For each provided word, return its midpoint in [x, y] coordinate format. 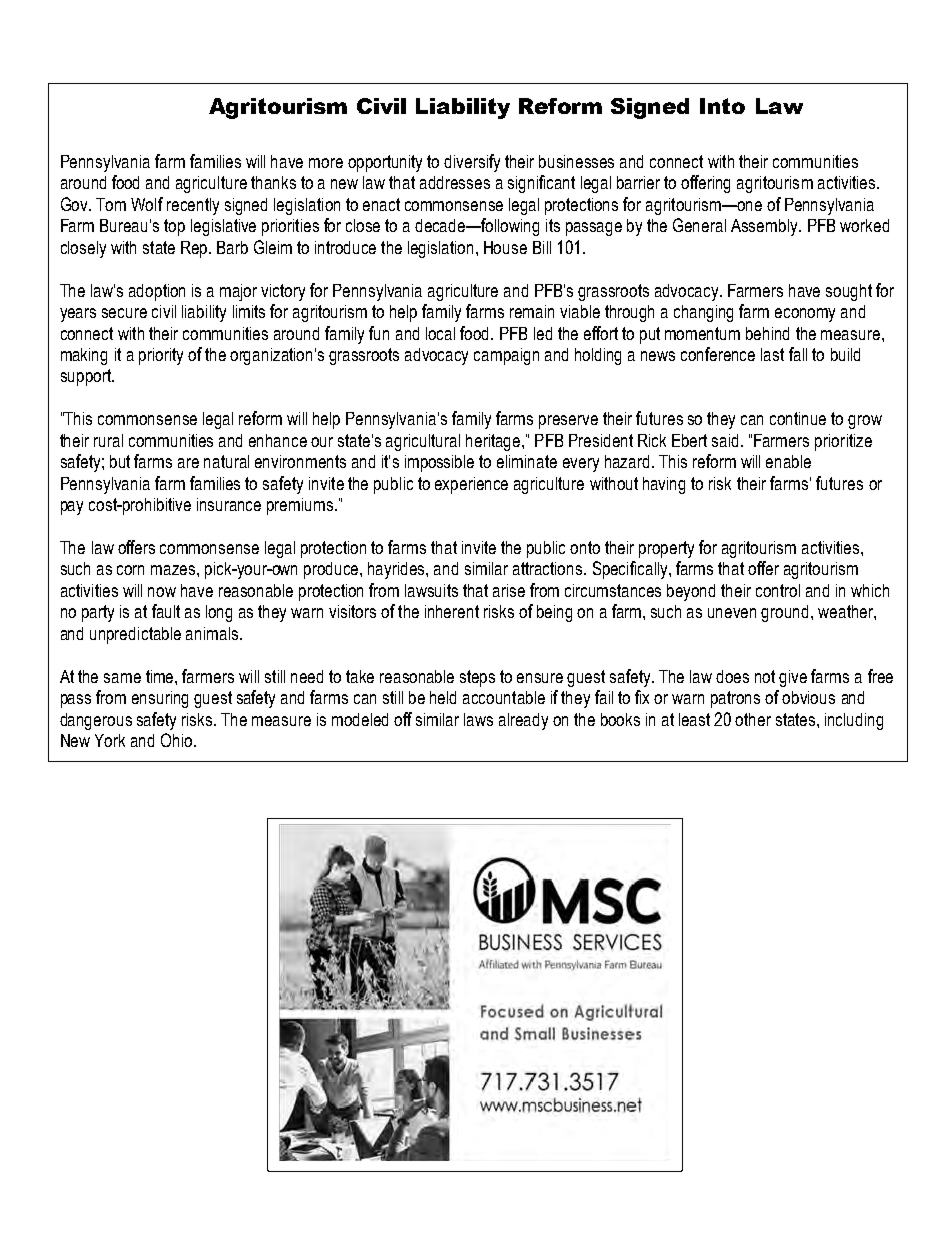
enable [788, 461]
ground [784, 613]
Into [722, 106]
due [280, 826]
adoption [157, 292]
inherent [452, 611]
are [188, 463]
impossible [439, 463]
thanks [273, 182]
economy [805, 315]
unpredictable [135, 635]
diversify [472, 163]
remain [532, 311]
